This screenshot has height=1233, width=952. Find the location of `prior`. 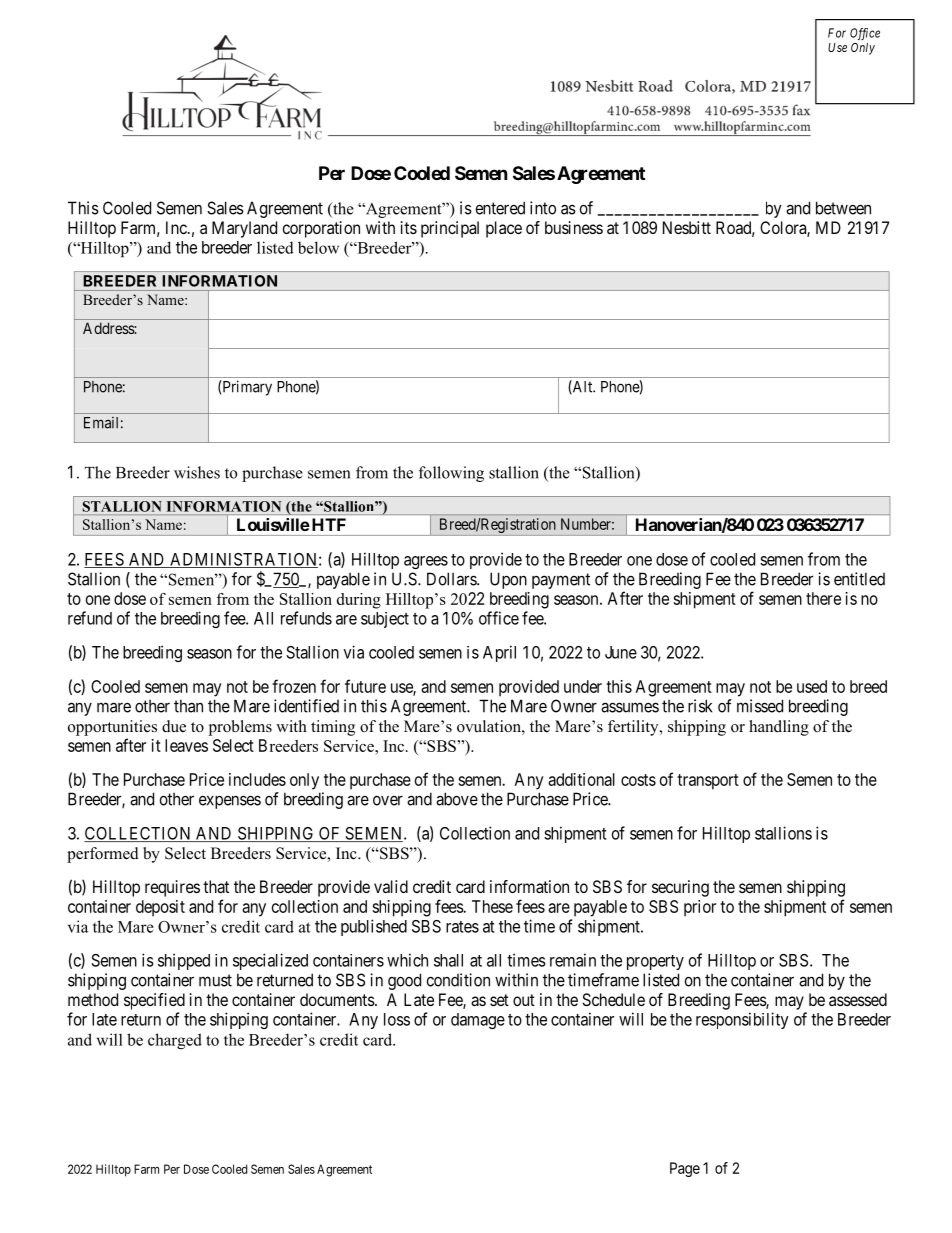

prior is located at coordinates (700, 908).
